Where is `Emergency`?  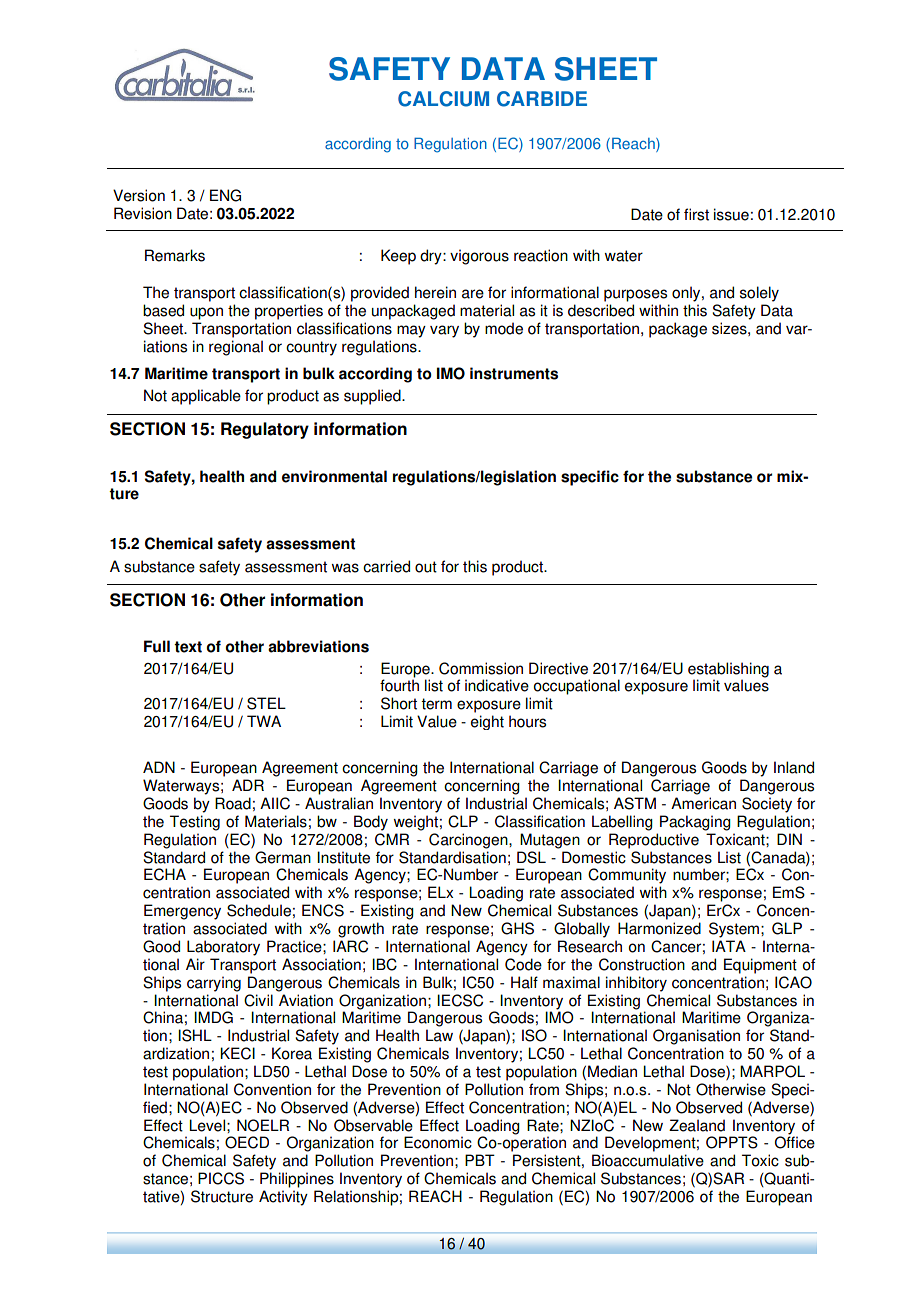 Emergency is located at coordinates (182, 912).
